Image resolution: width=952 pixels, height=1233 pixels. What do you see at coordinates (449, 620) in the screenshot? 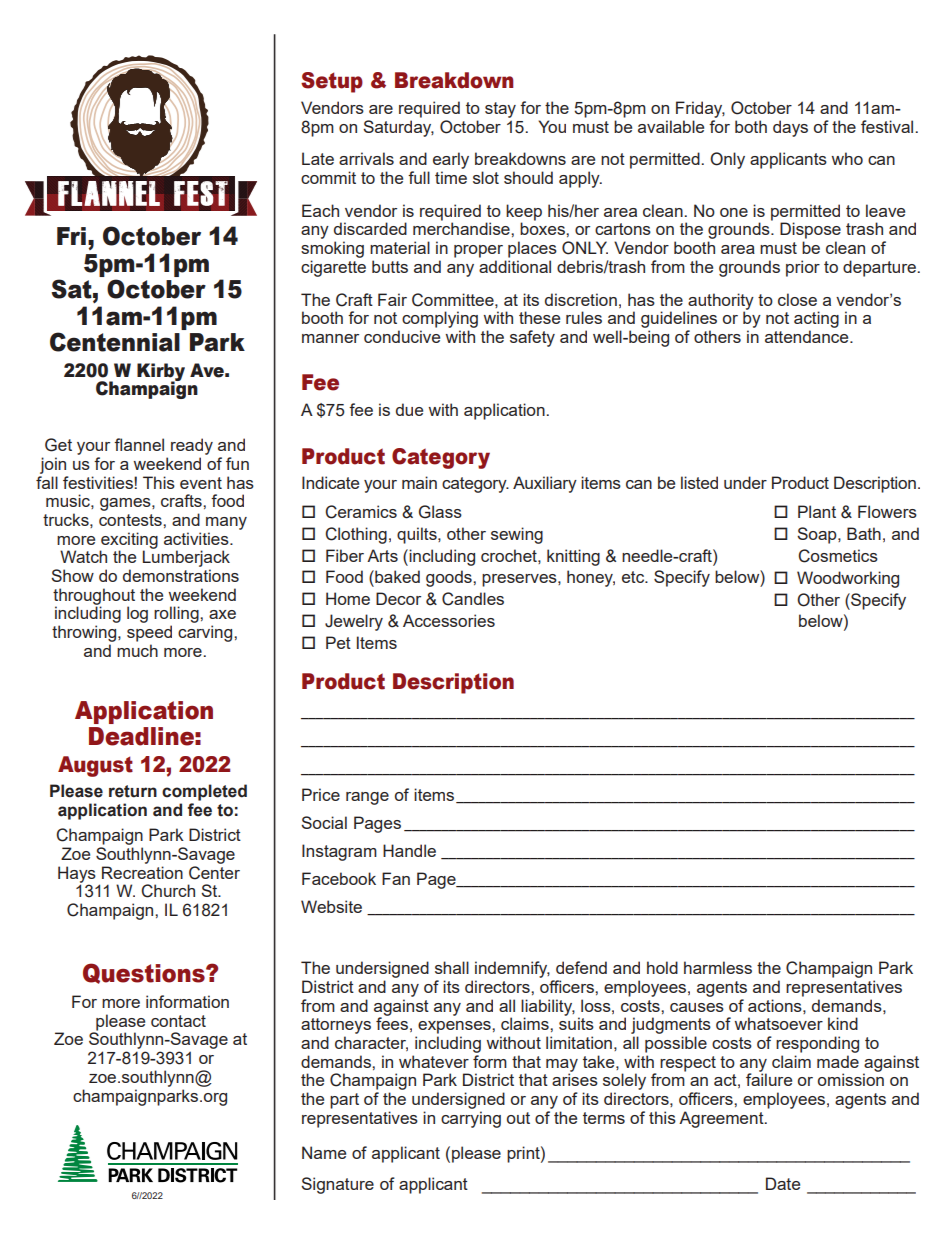
I see `Accessories` at bounding box center [449, 620].
